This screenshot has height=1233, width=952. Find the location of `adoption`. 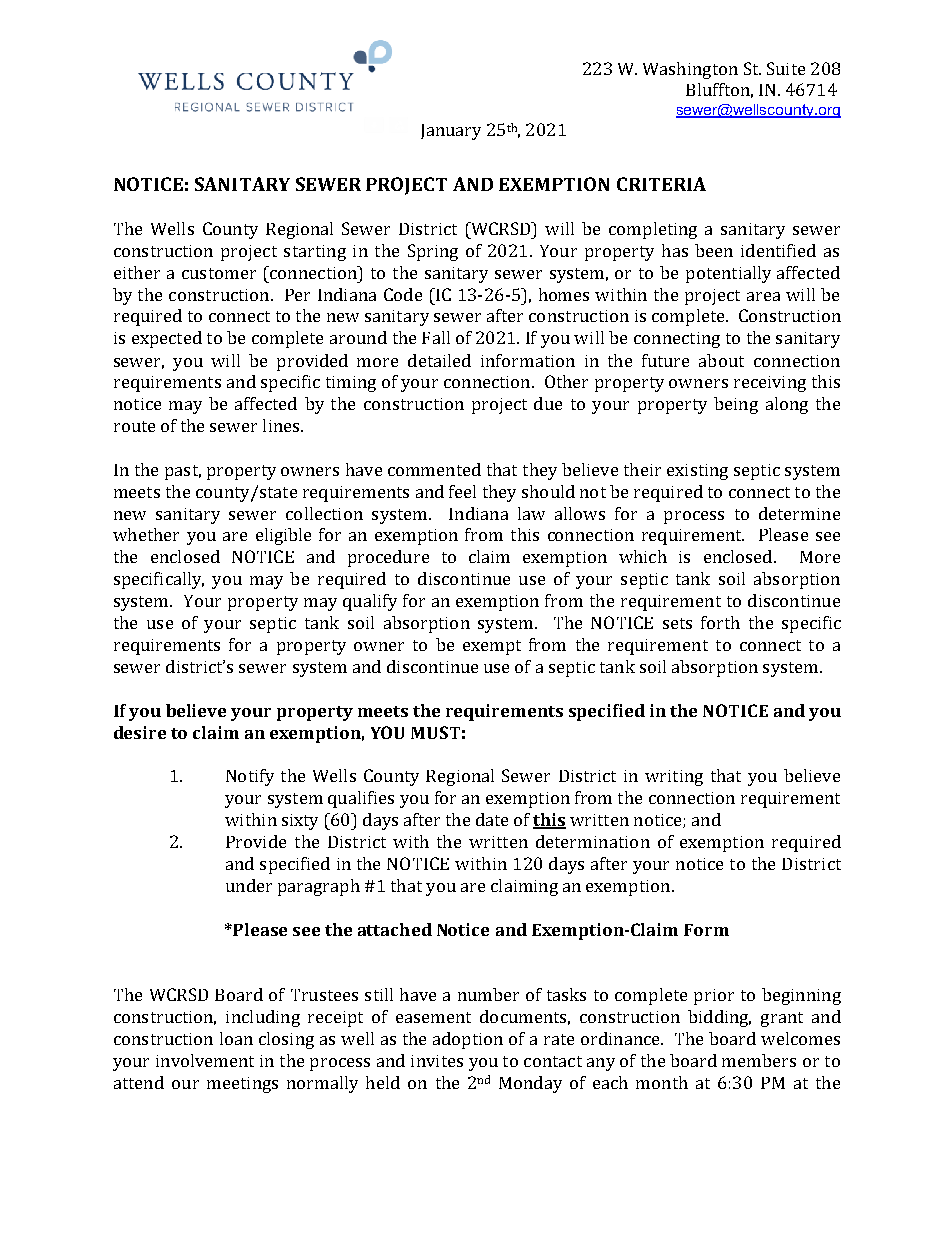

adoption is located at coordinates (468, 1040).
